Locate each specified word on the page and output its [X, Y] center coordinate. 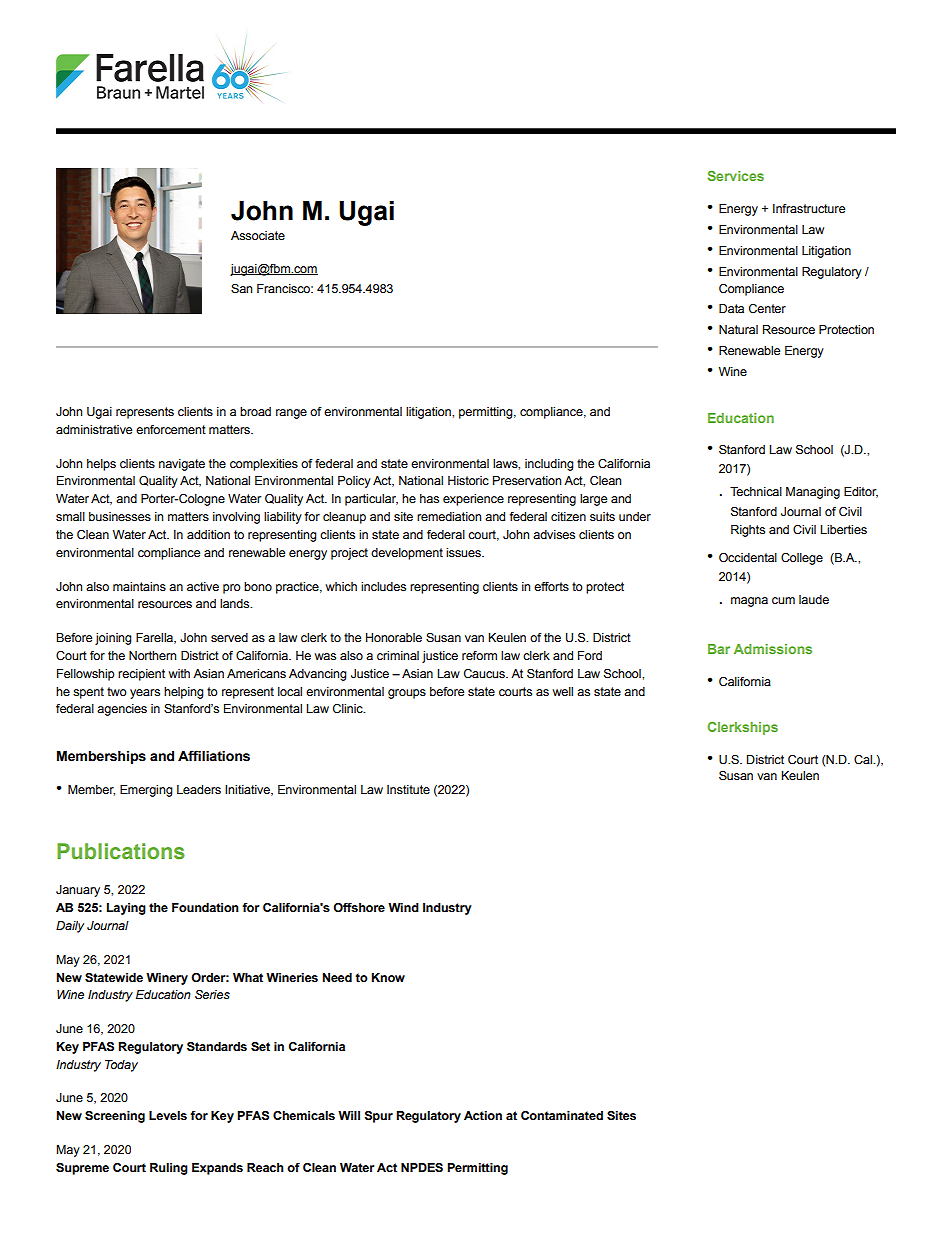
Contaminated [562, 1115]
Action [483, 1115]
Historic [468, 480]
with [179, 673]
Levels [168, 1115]
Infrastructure [809, 208]
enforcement [171, 429]
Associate [258, 235]
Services [735, 176]
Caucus [485, 673]
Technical [756, 491]
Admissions [773, 649]
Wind [403, 907]
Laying [126, 909]
